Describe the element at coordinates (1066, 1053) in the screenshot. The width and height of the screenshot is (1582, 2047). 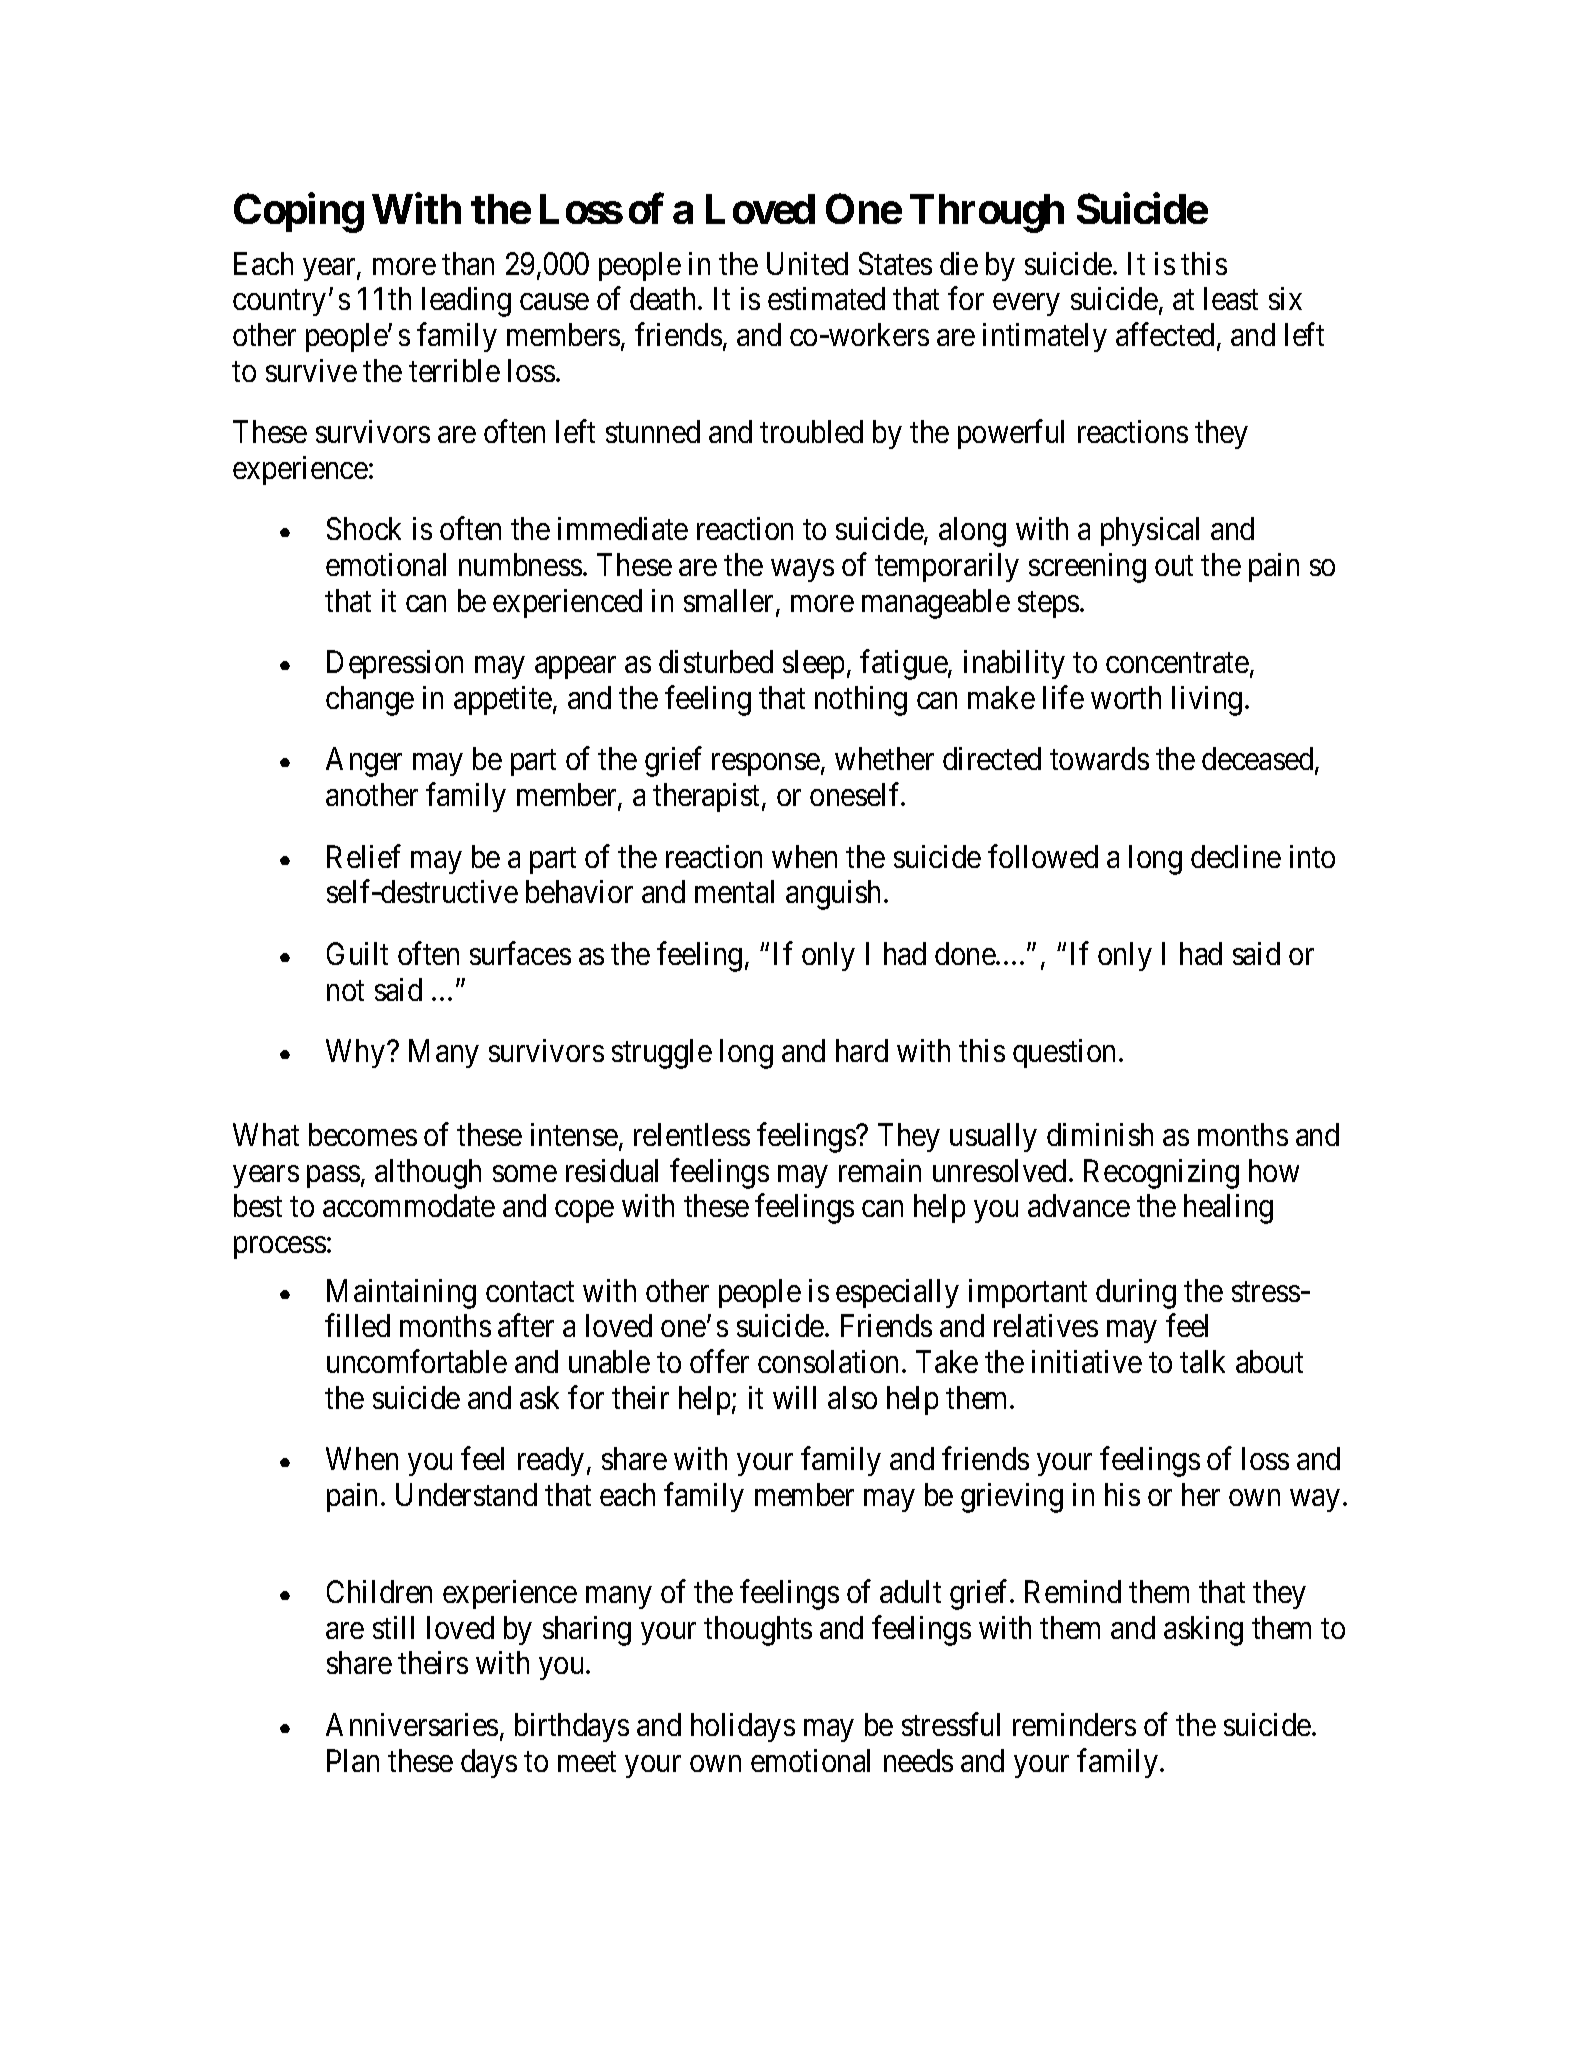
I see `question` at that location.
